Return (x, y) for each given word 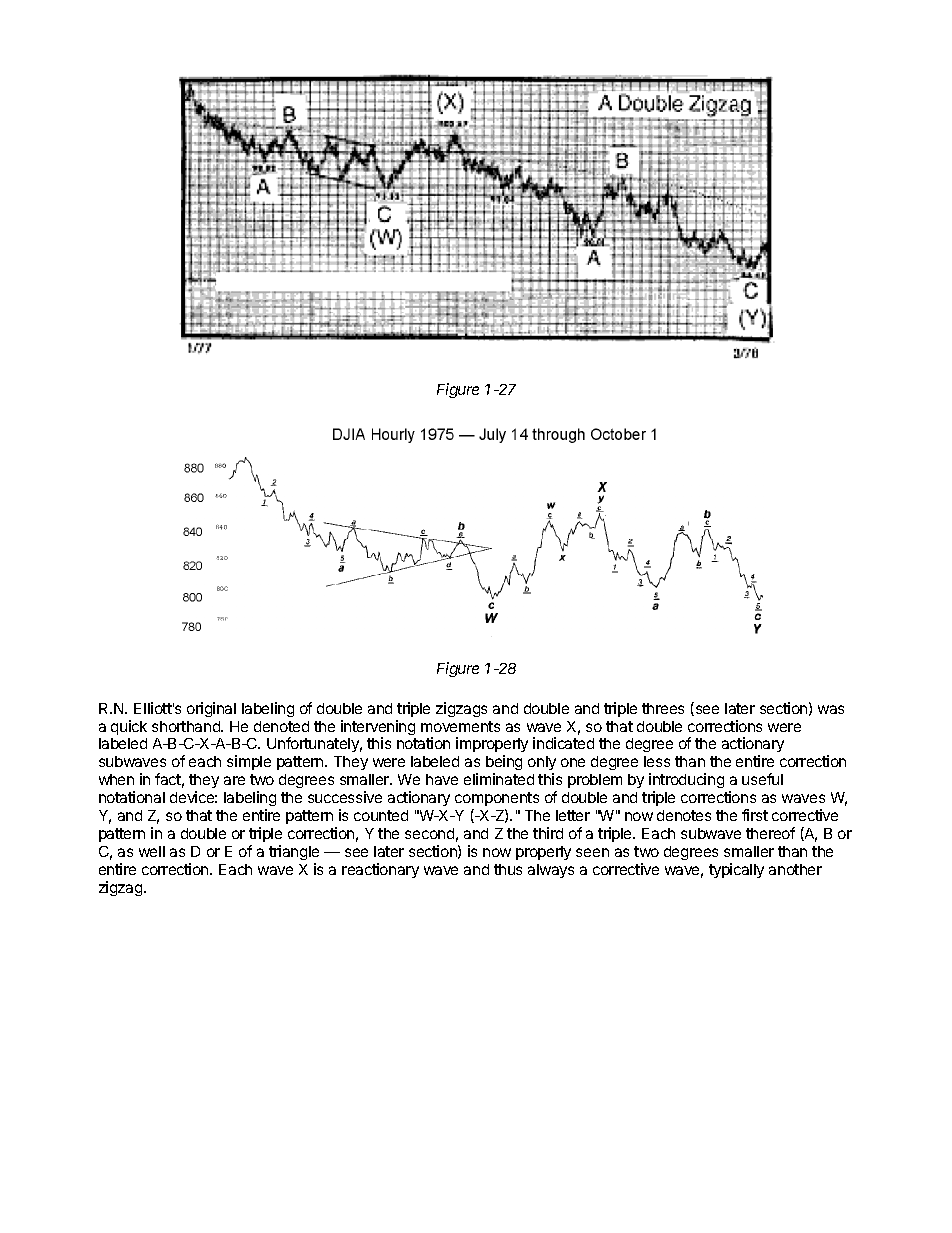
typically (736, 870)
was (831, 709)
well (152, 851)
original (211, 709)
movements (460, 726)
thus (508, 869)
